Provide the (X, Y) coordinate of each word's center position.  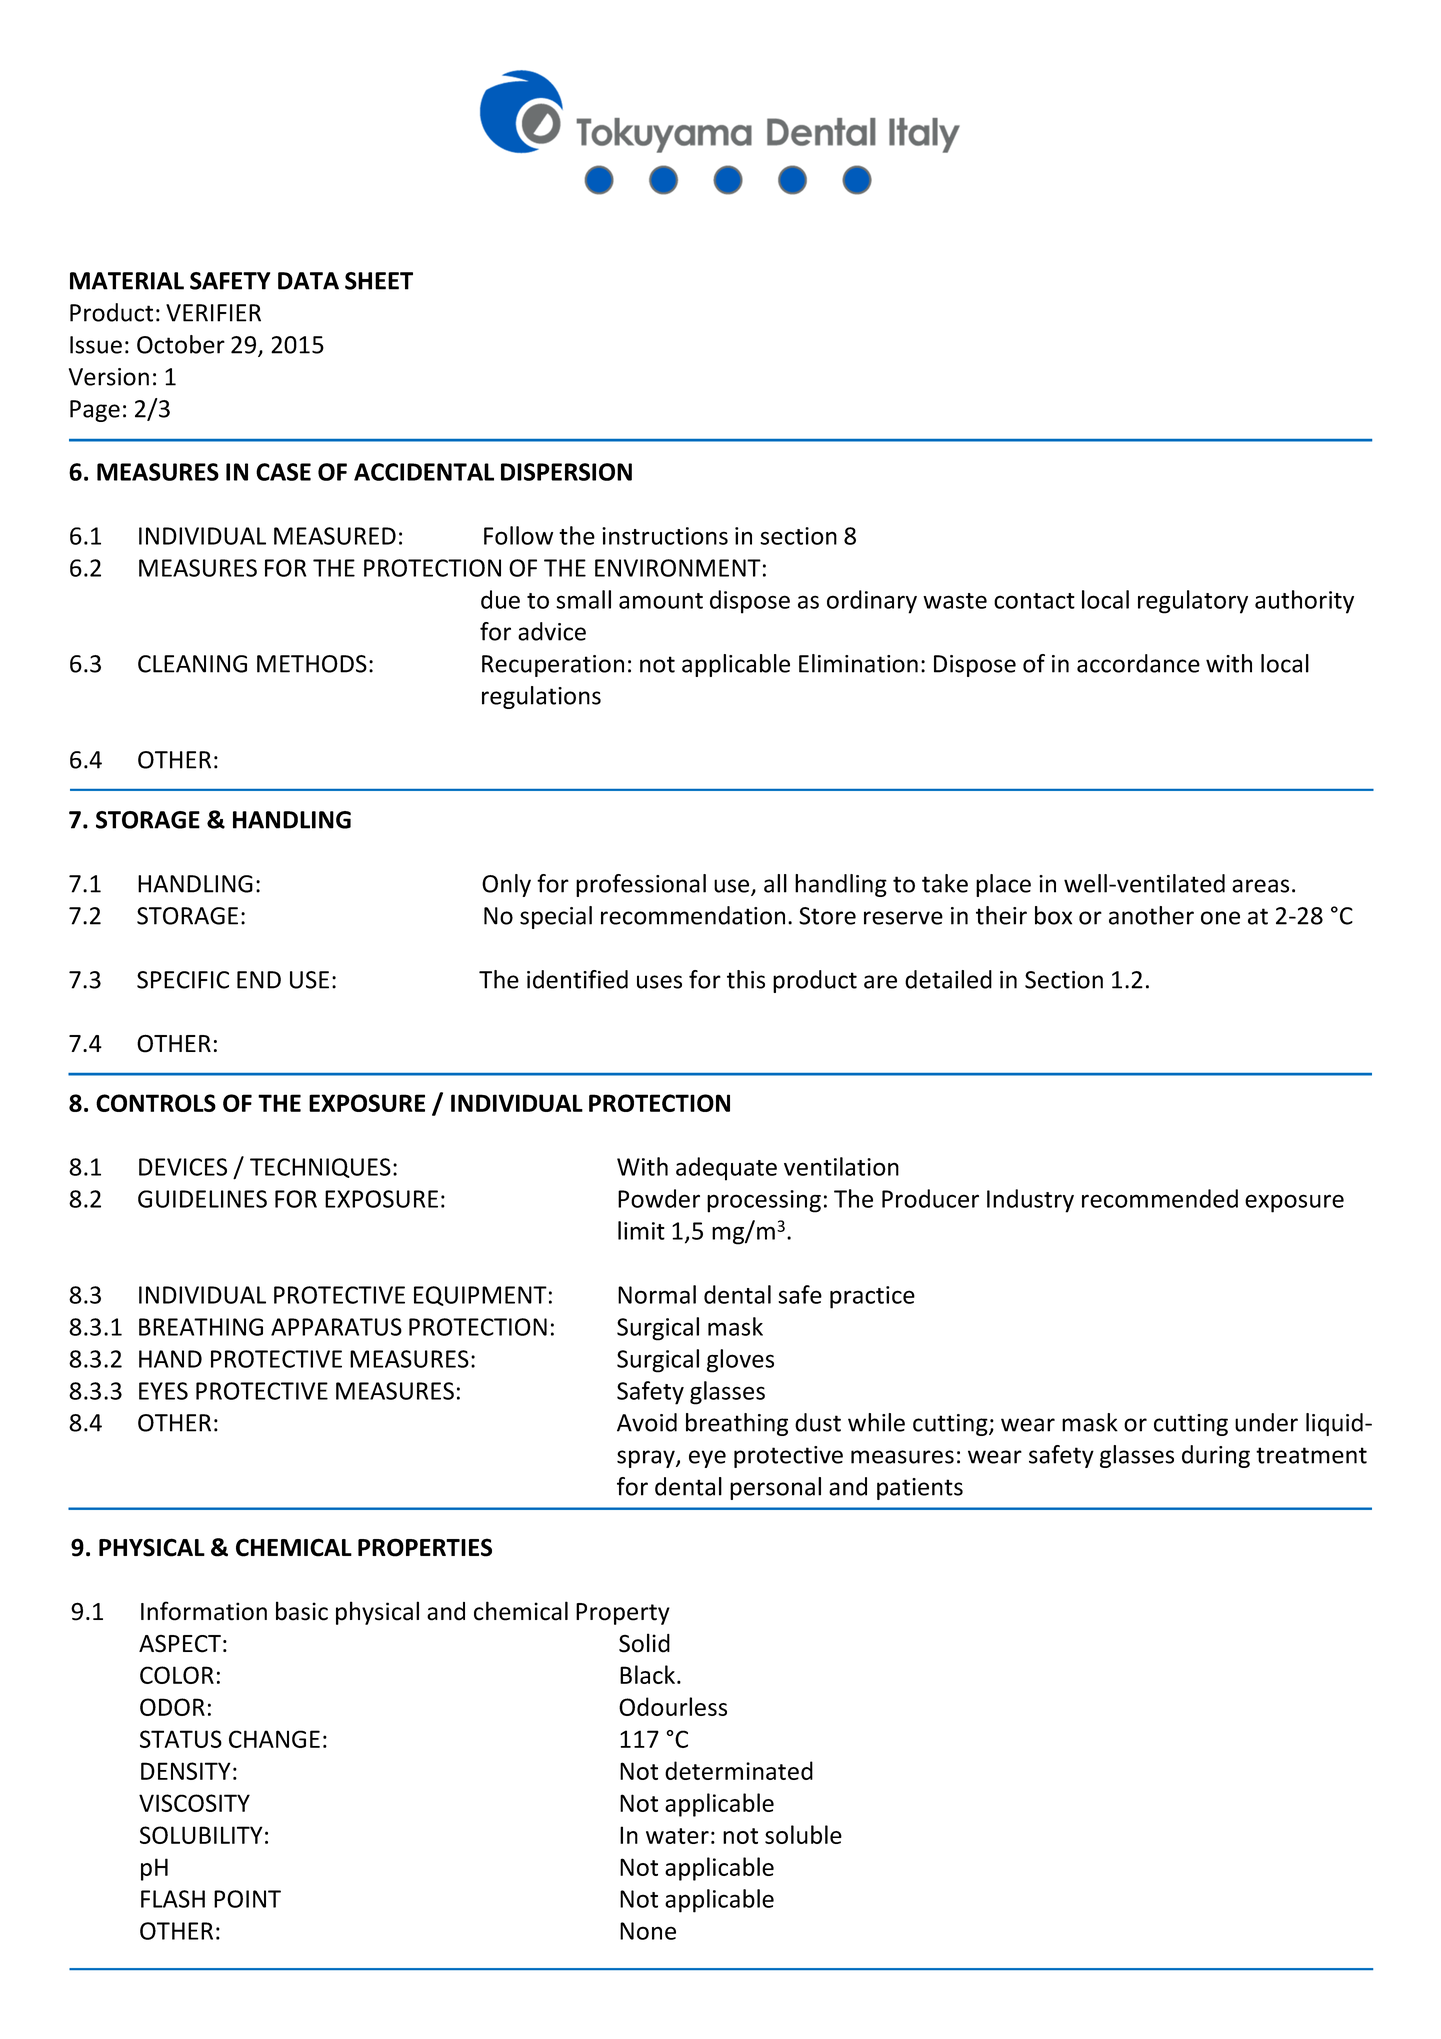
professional (641, 885)
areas (1260, 886)
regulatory (1193, 602)
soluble (803, 1834)
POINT (247, 1899)
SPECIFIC (183, 980)
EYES (163, 1391)
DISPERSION (566, 472)
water (677, 1836)
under (1266, 1422)
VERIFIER (213, 313)
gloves (740, 1361)
